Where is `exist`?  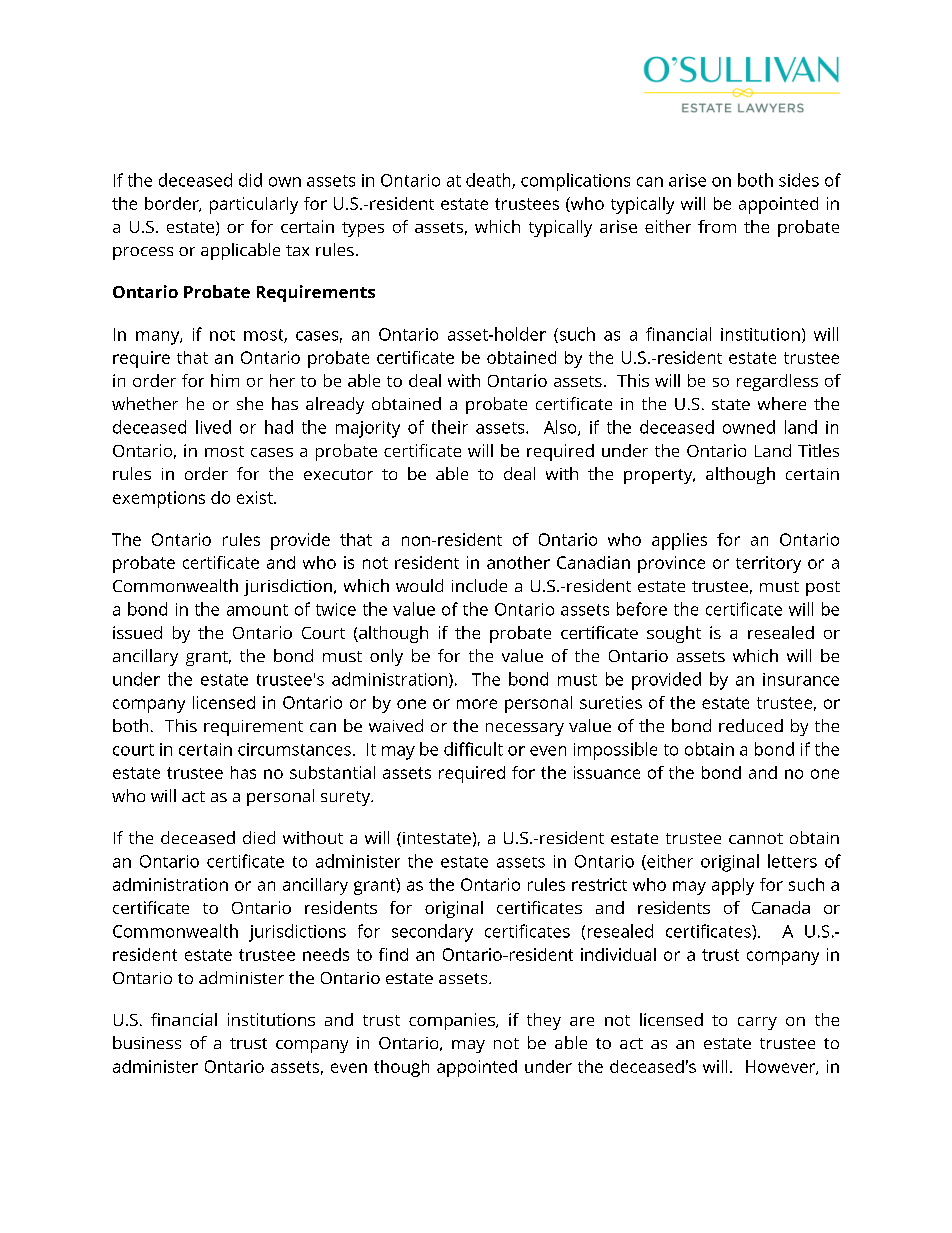
exist is located at coordinates (256, 497).
